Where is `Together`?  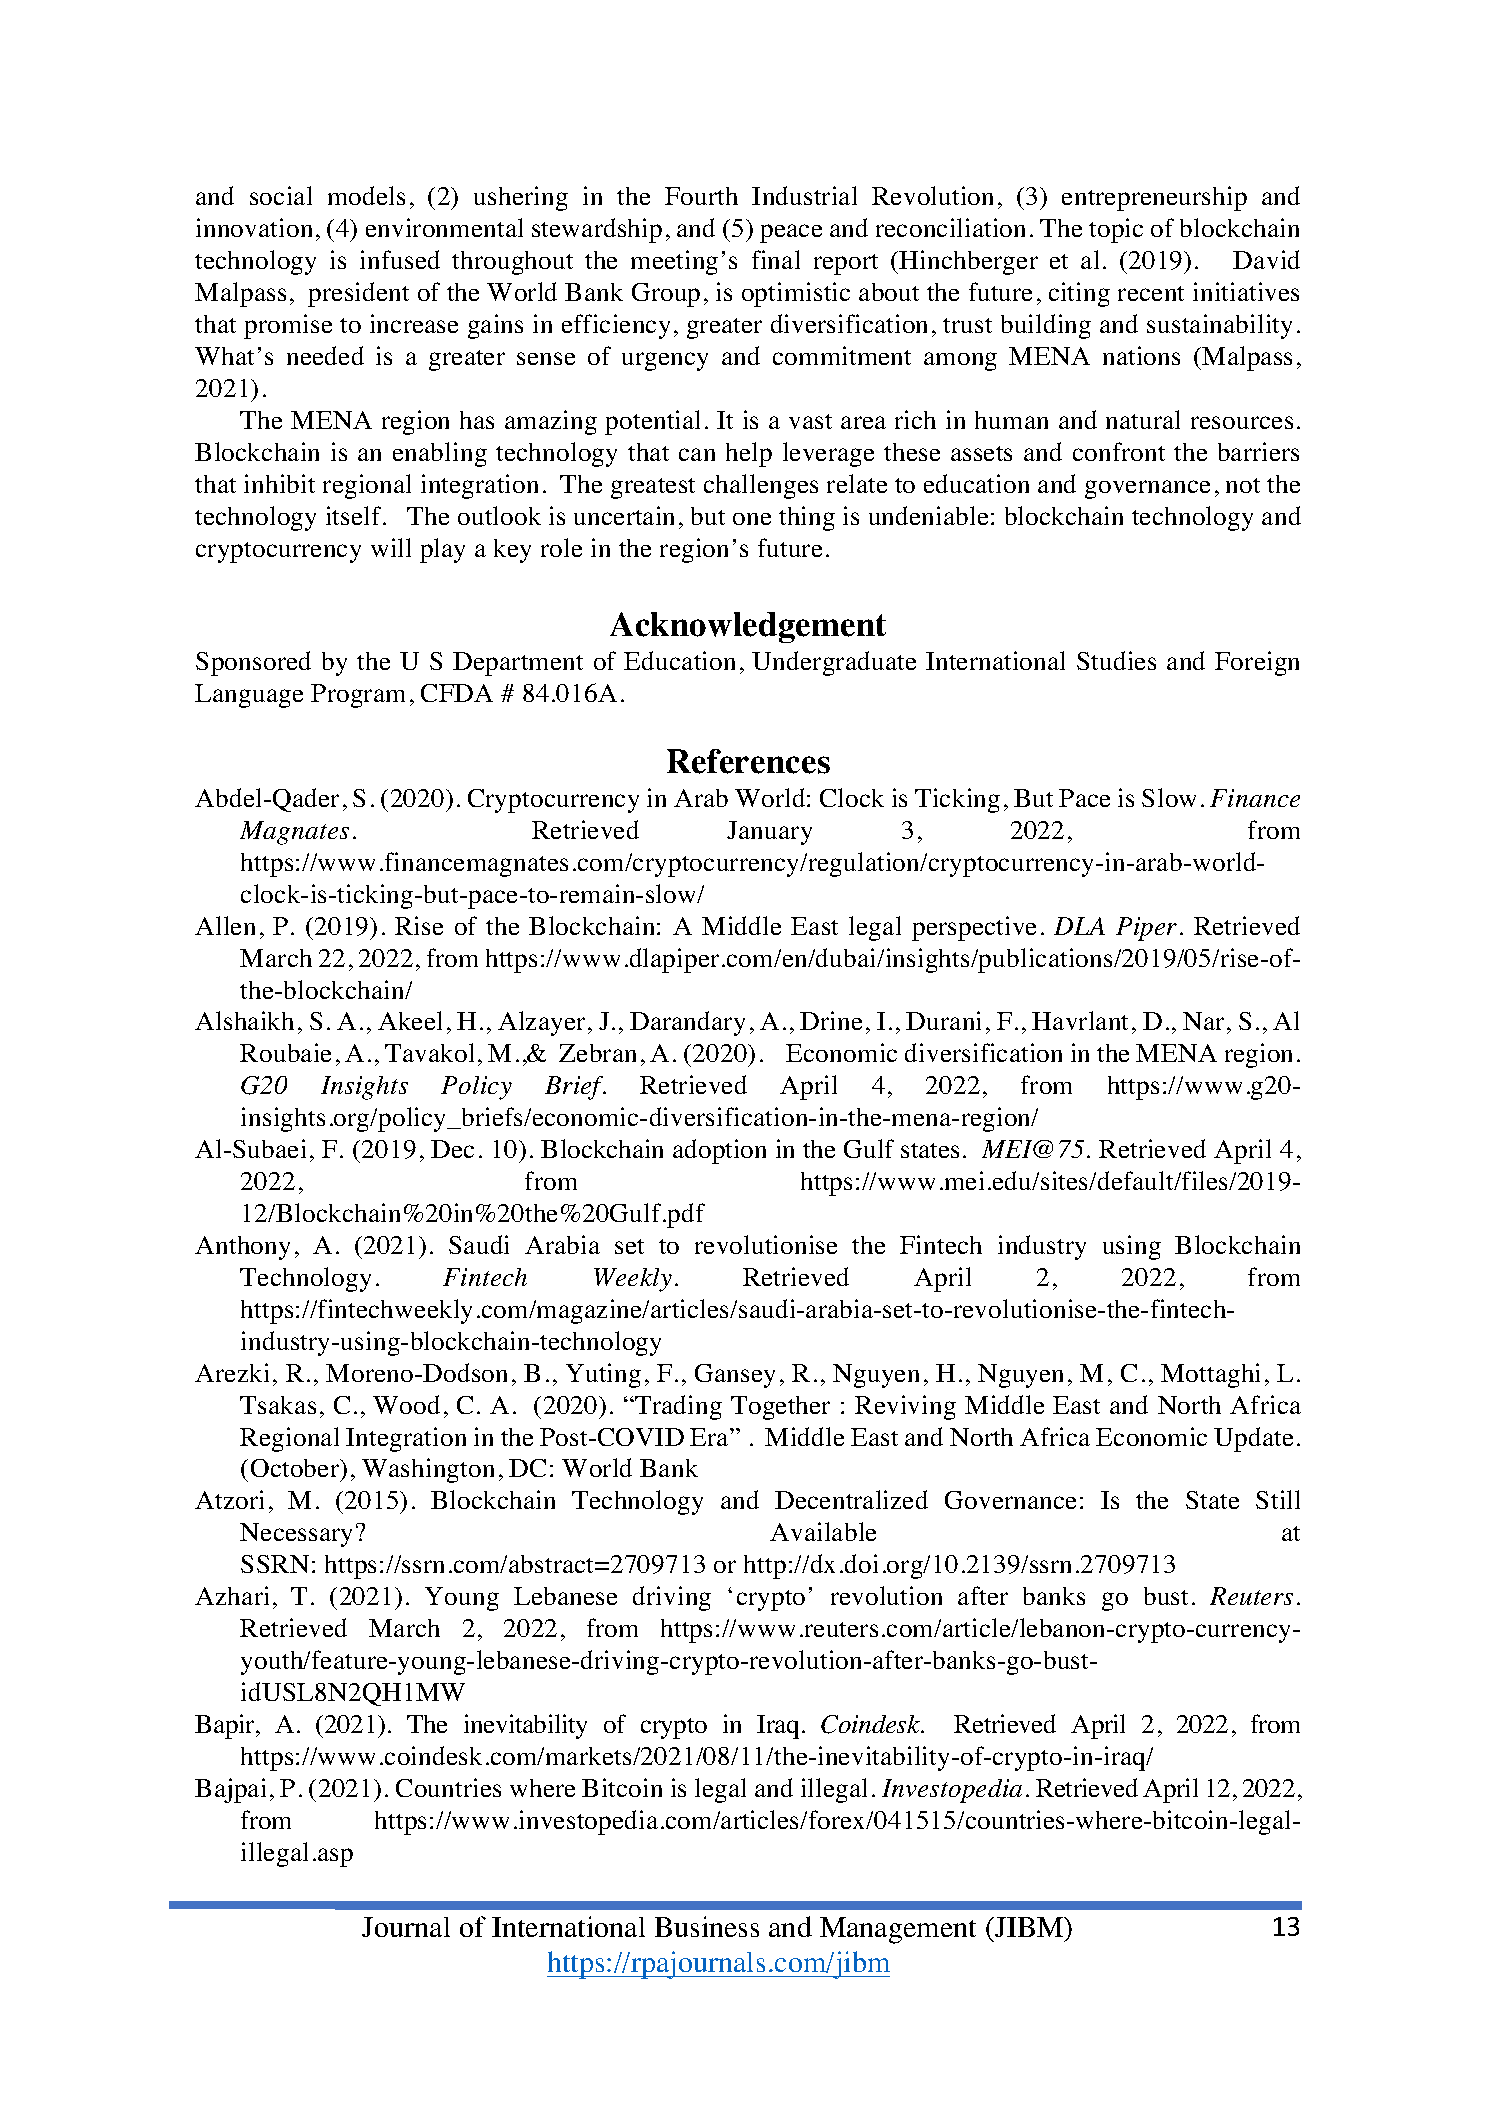 Together is located at coordinates (780, 1408).
